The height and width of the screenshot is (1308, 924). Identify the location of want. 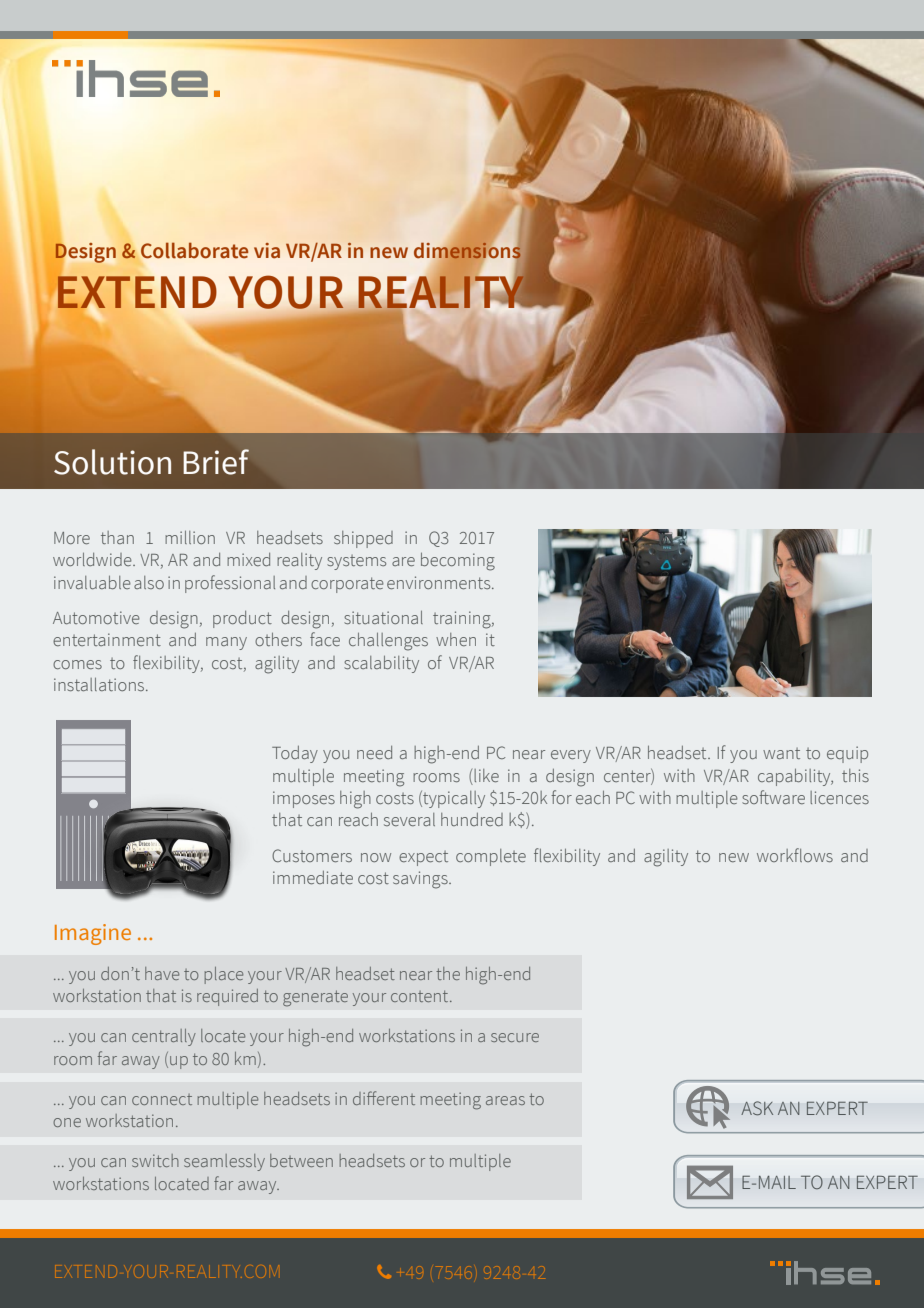
(781, 753).
